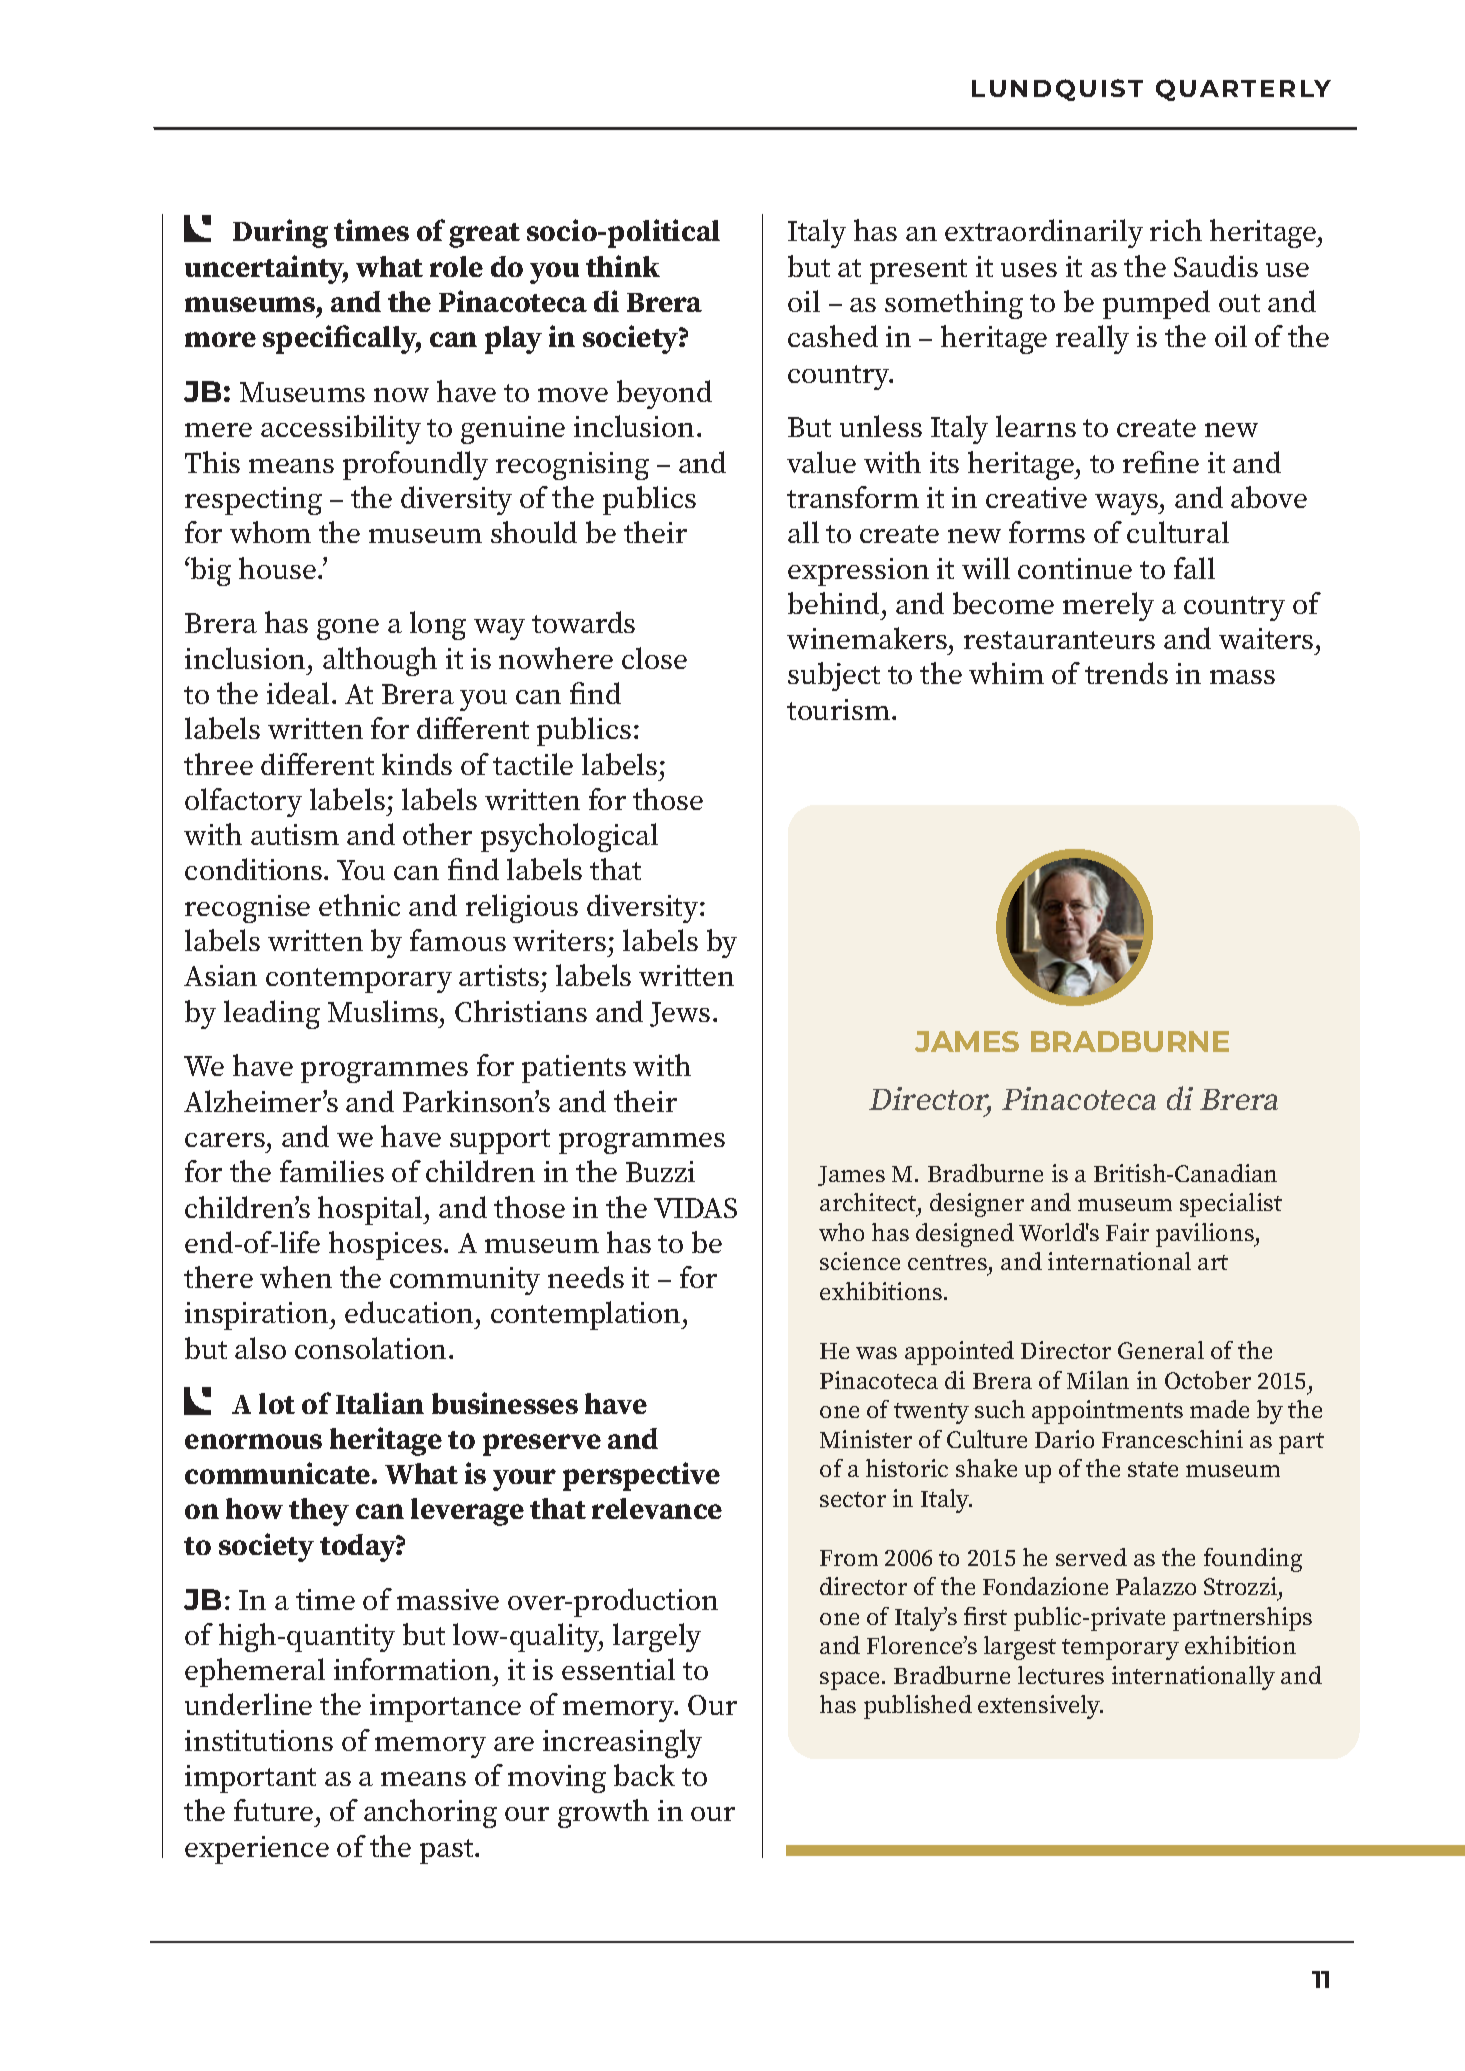 The image size is (1465, 2071). What do you see at coordinates (680, 1014) in the page?
I see `Jews` at bounding box center [680, 1014].
